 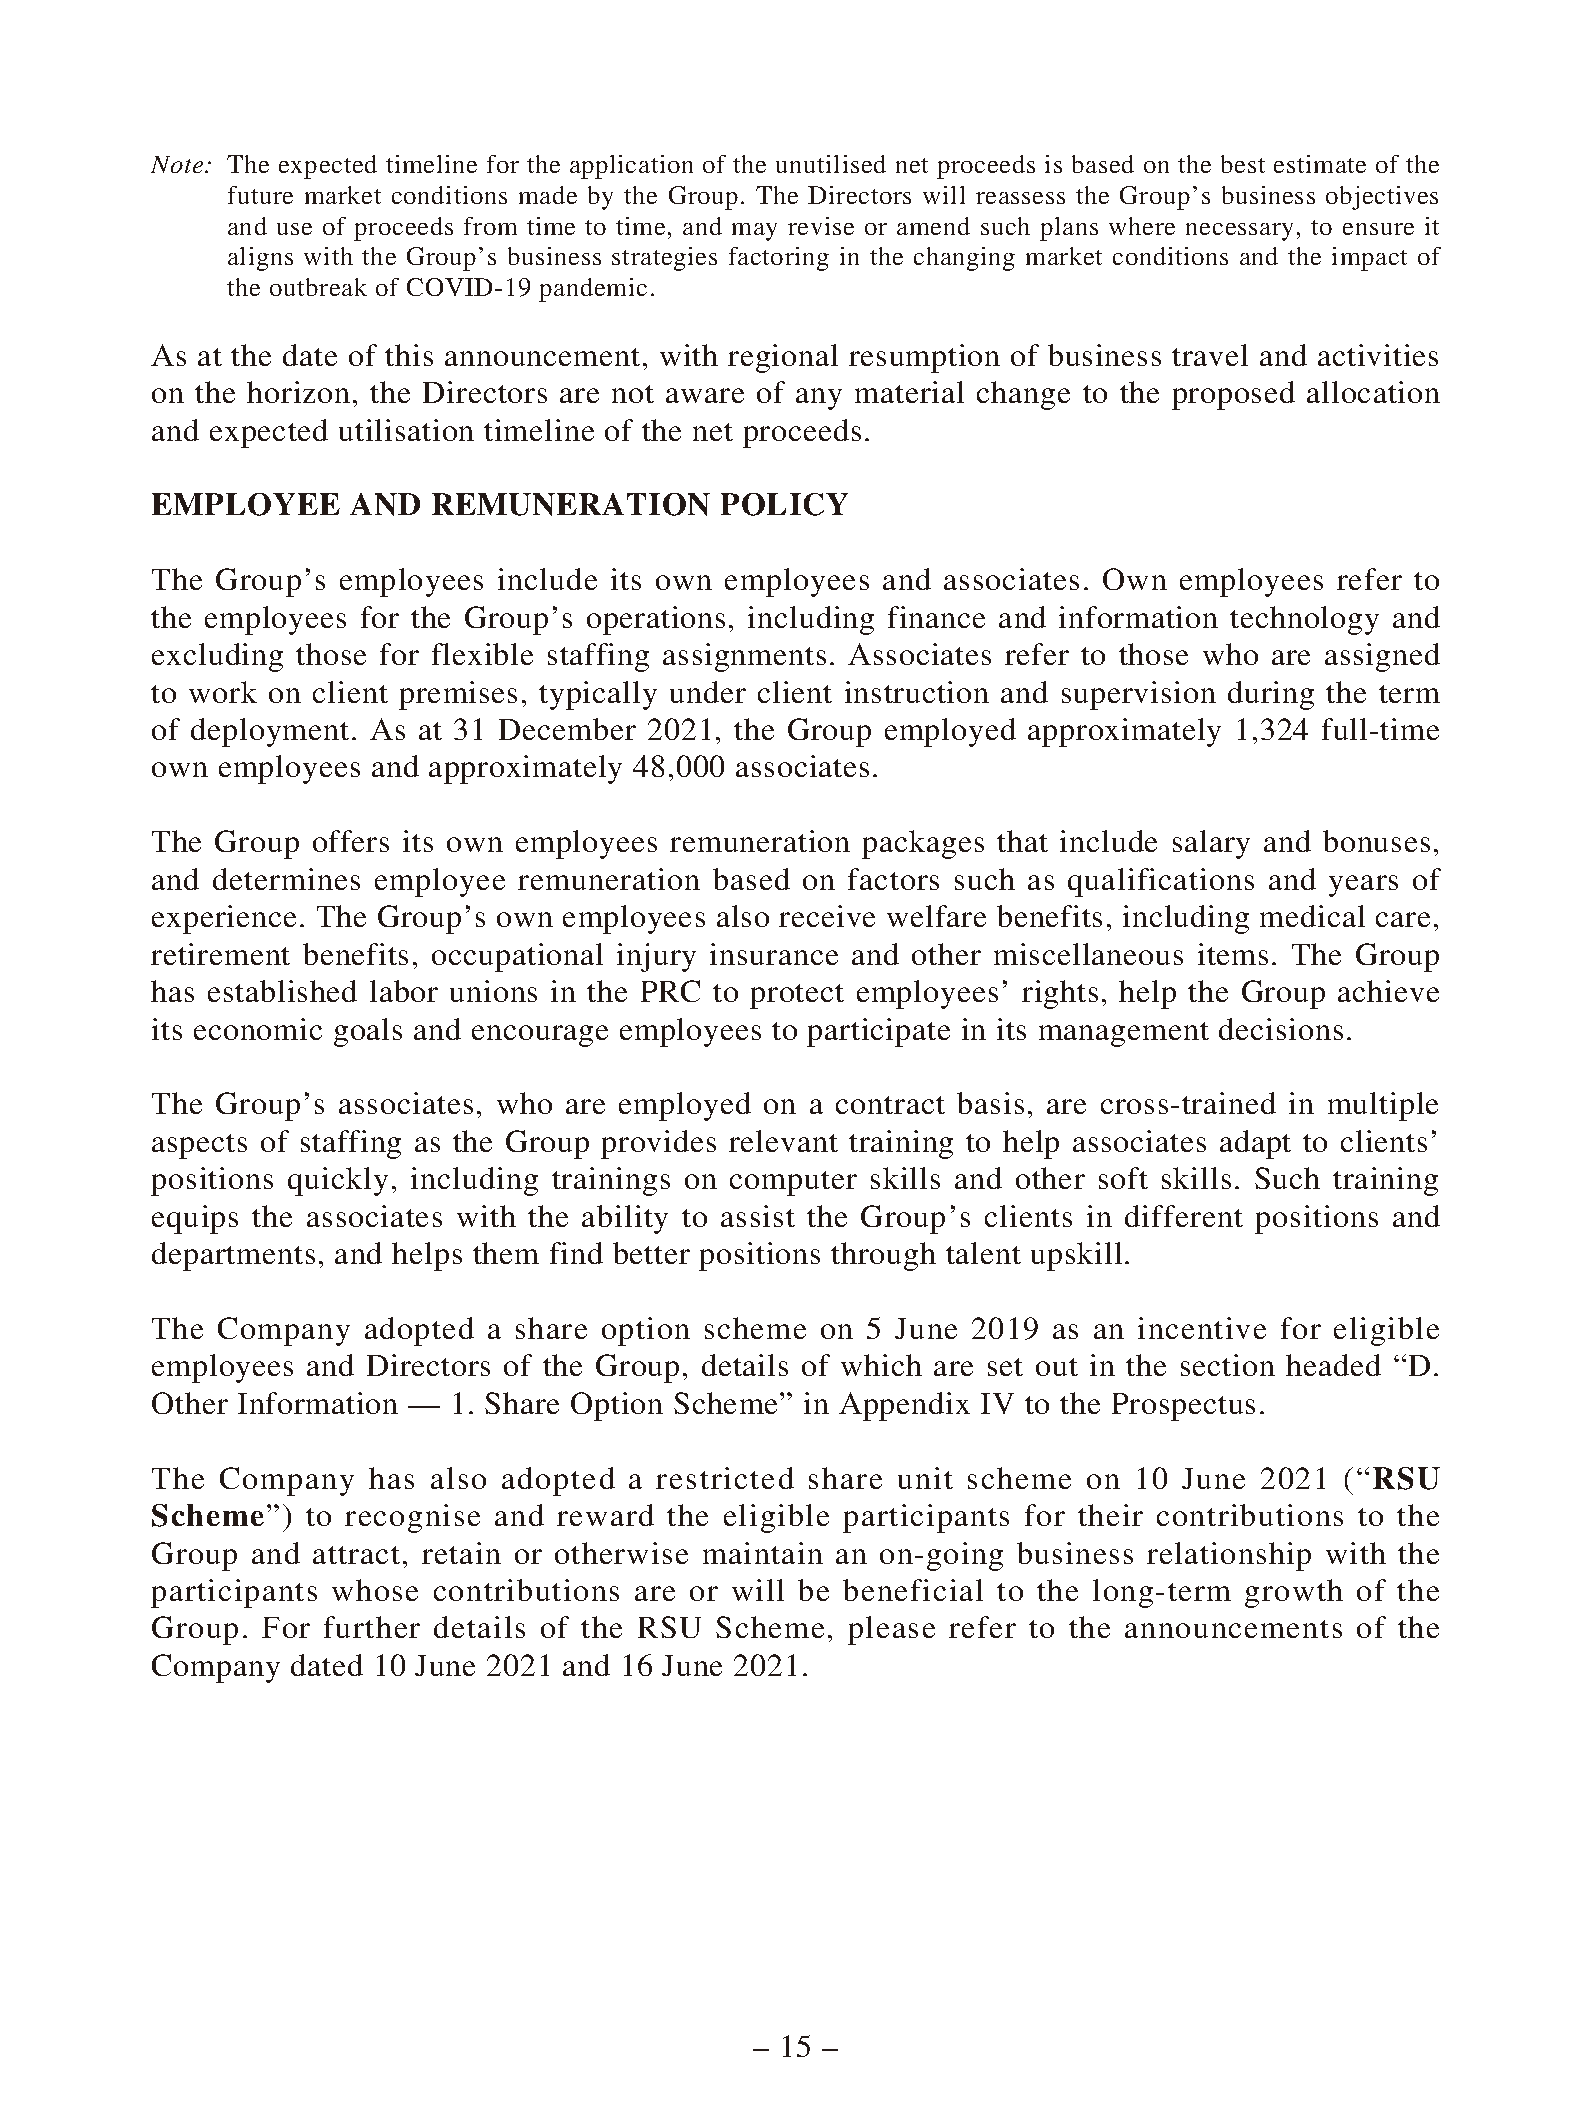 What do you see at coordinates (368, 1032) in the document?
I see `goals` at bounding box center [368, 1032].
